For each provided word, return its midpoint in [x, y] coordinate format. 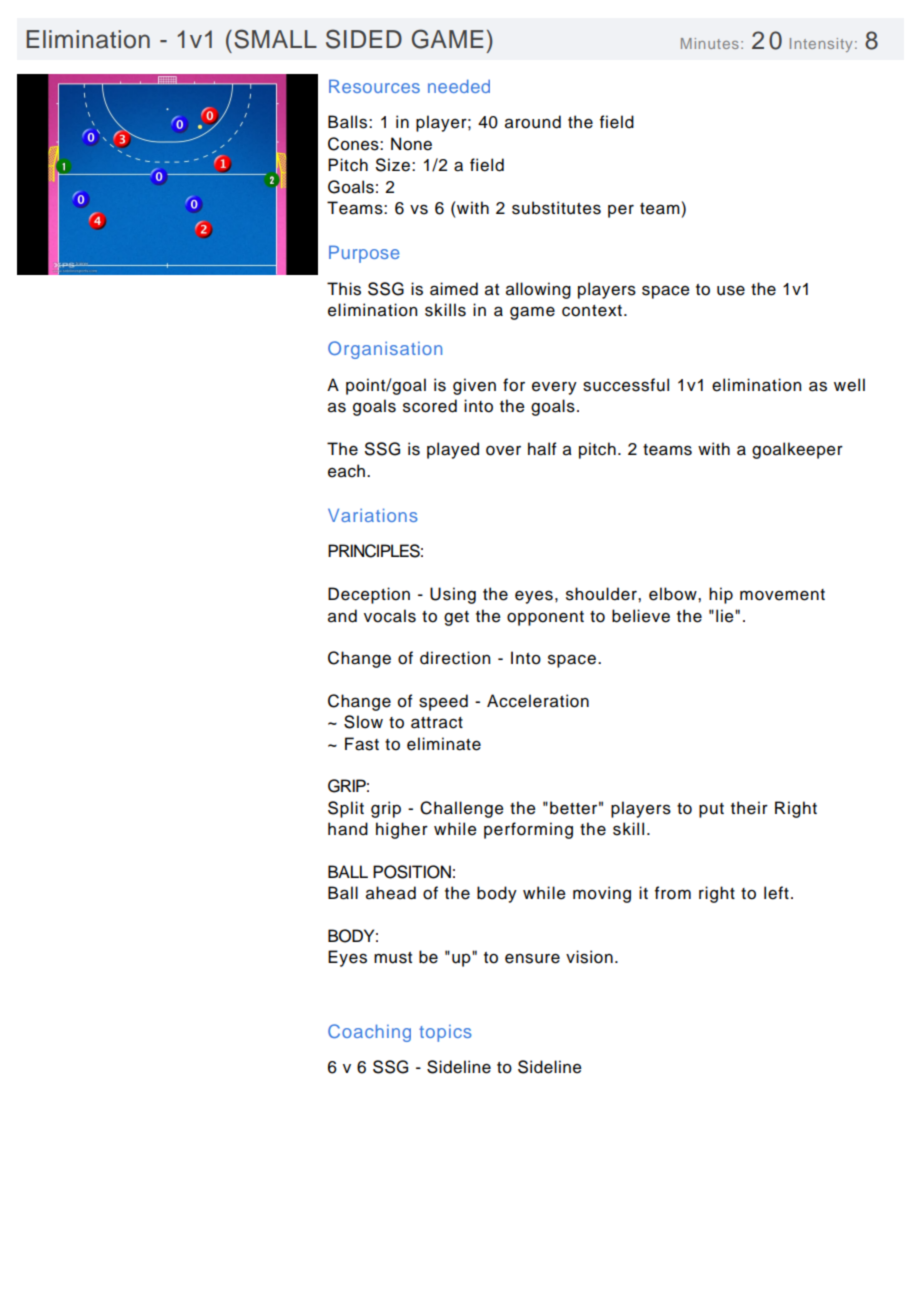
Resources [374, 86]
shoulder [602, 594]
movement [782, 595]
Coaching [369, 1033]
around [533, 122]
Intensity [821, 45]
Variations [373, 515]
